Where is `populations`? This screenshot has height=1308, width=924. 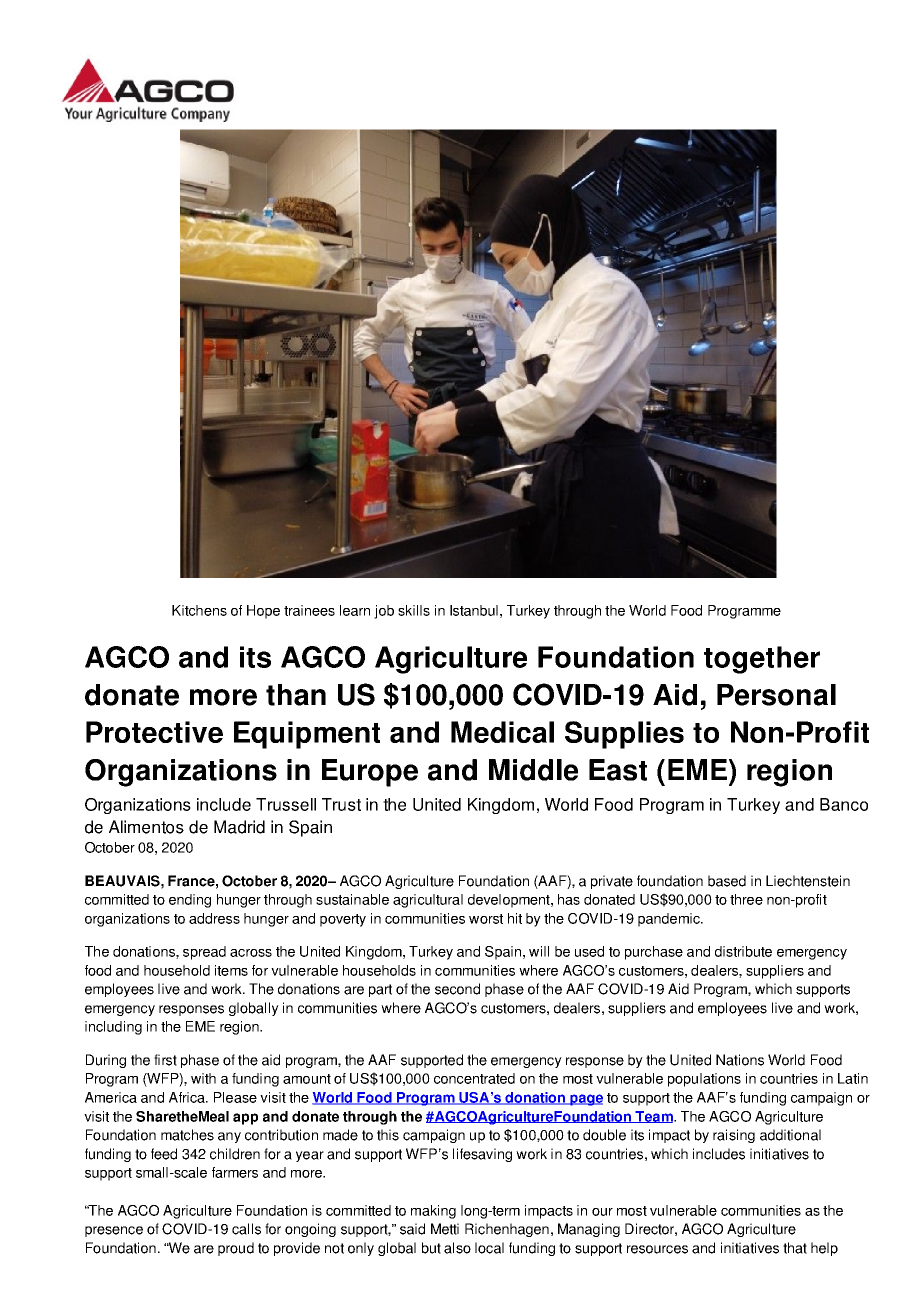 populations is located at coordinates (704, 1080).
